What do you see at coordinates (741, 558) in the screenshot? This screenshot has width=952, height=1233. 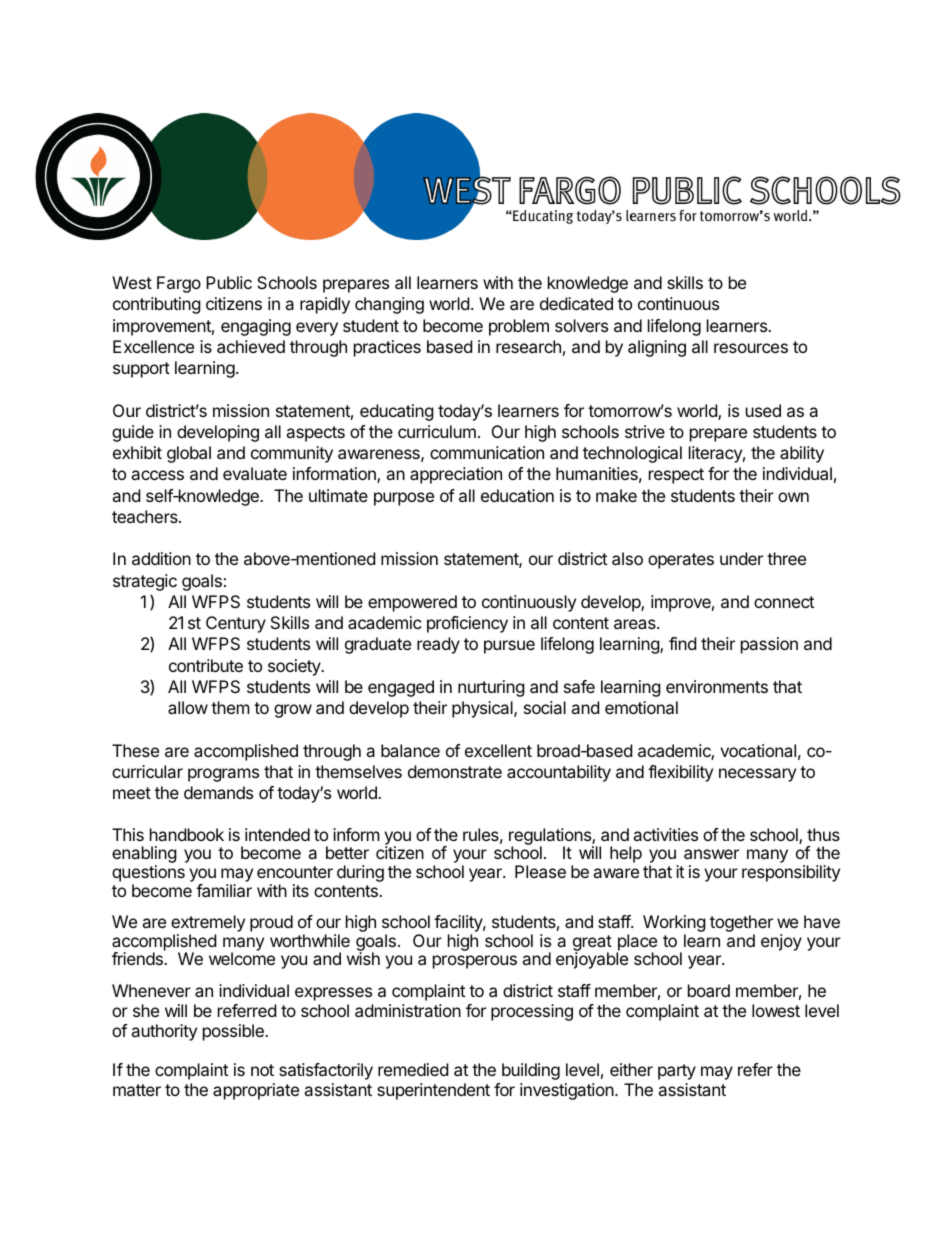 I see `under` at bounding box center [741, 558].
